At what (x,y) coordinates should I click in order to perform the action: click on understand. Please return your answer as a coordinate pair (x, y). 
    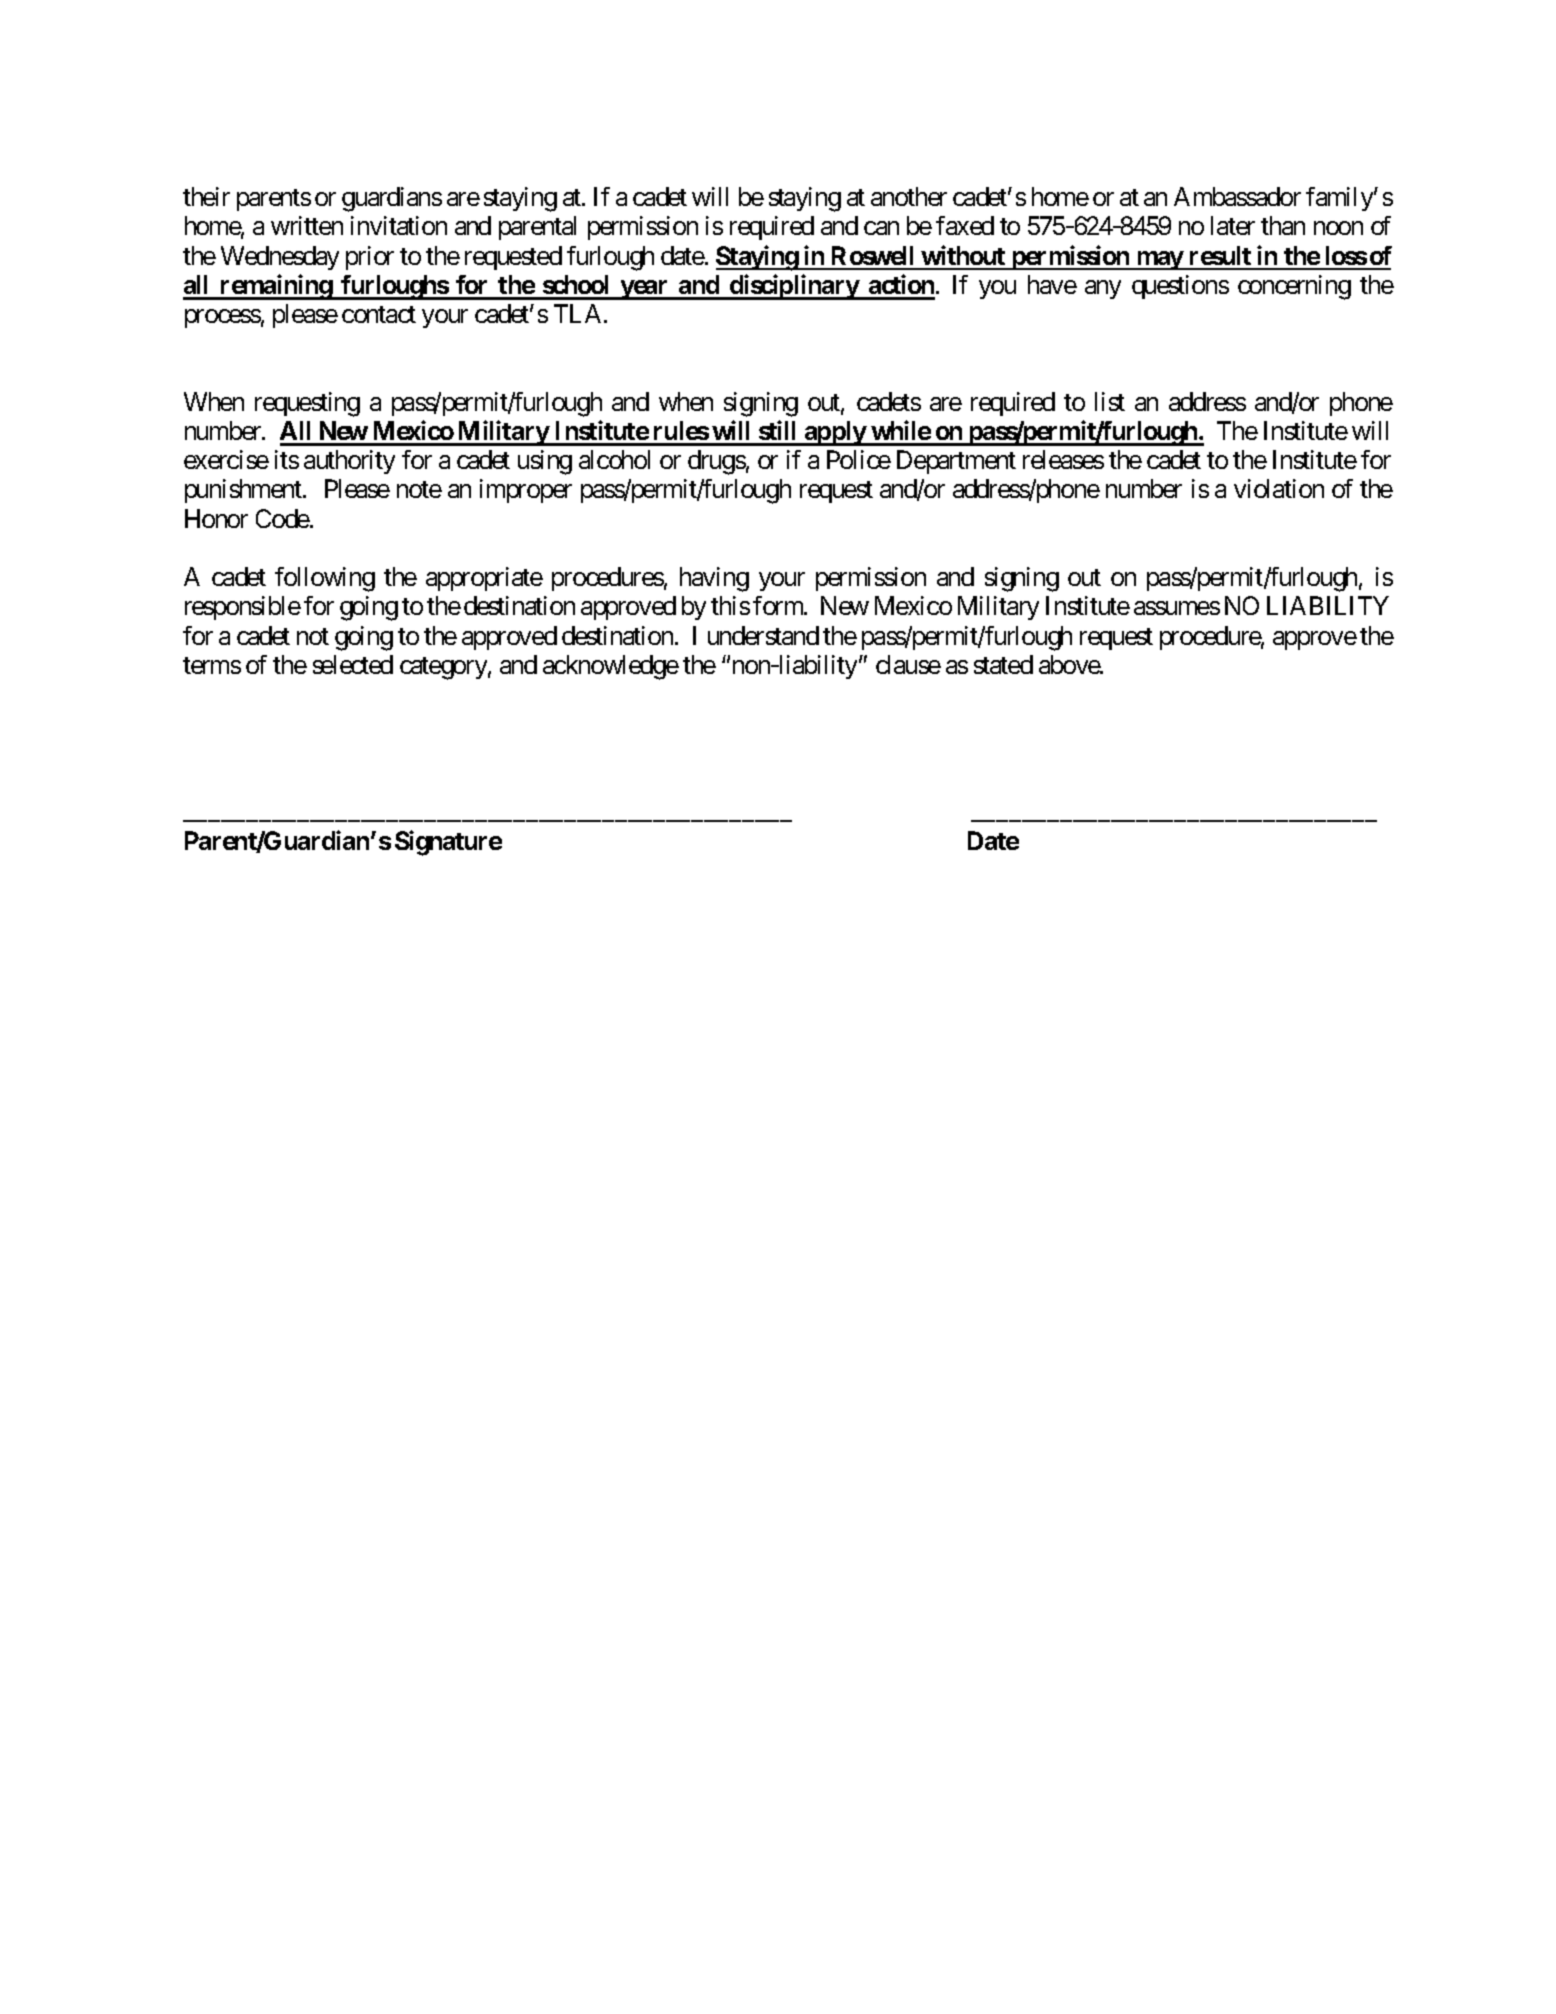
    Looking at the image, I should click on (763, 635).
